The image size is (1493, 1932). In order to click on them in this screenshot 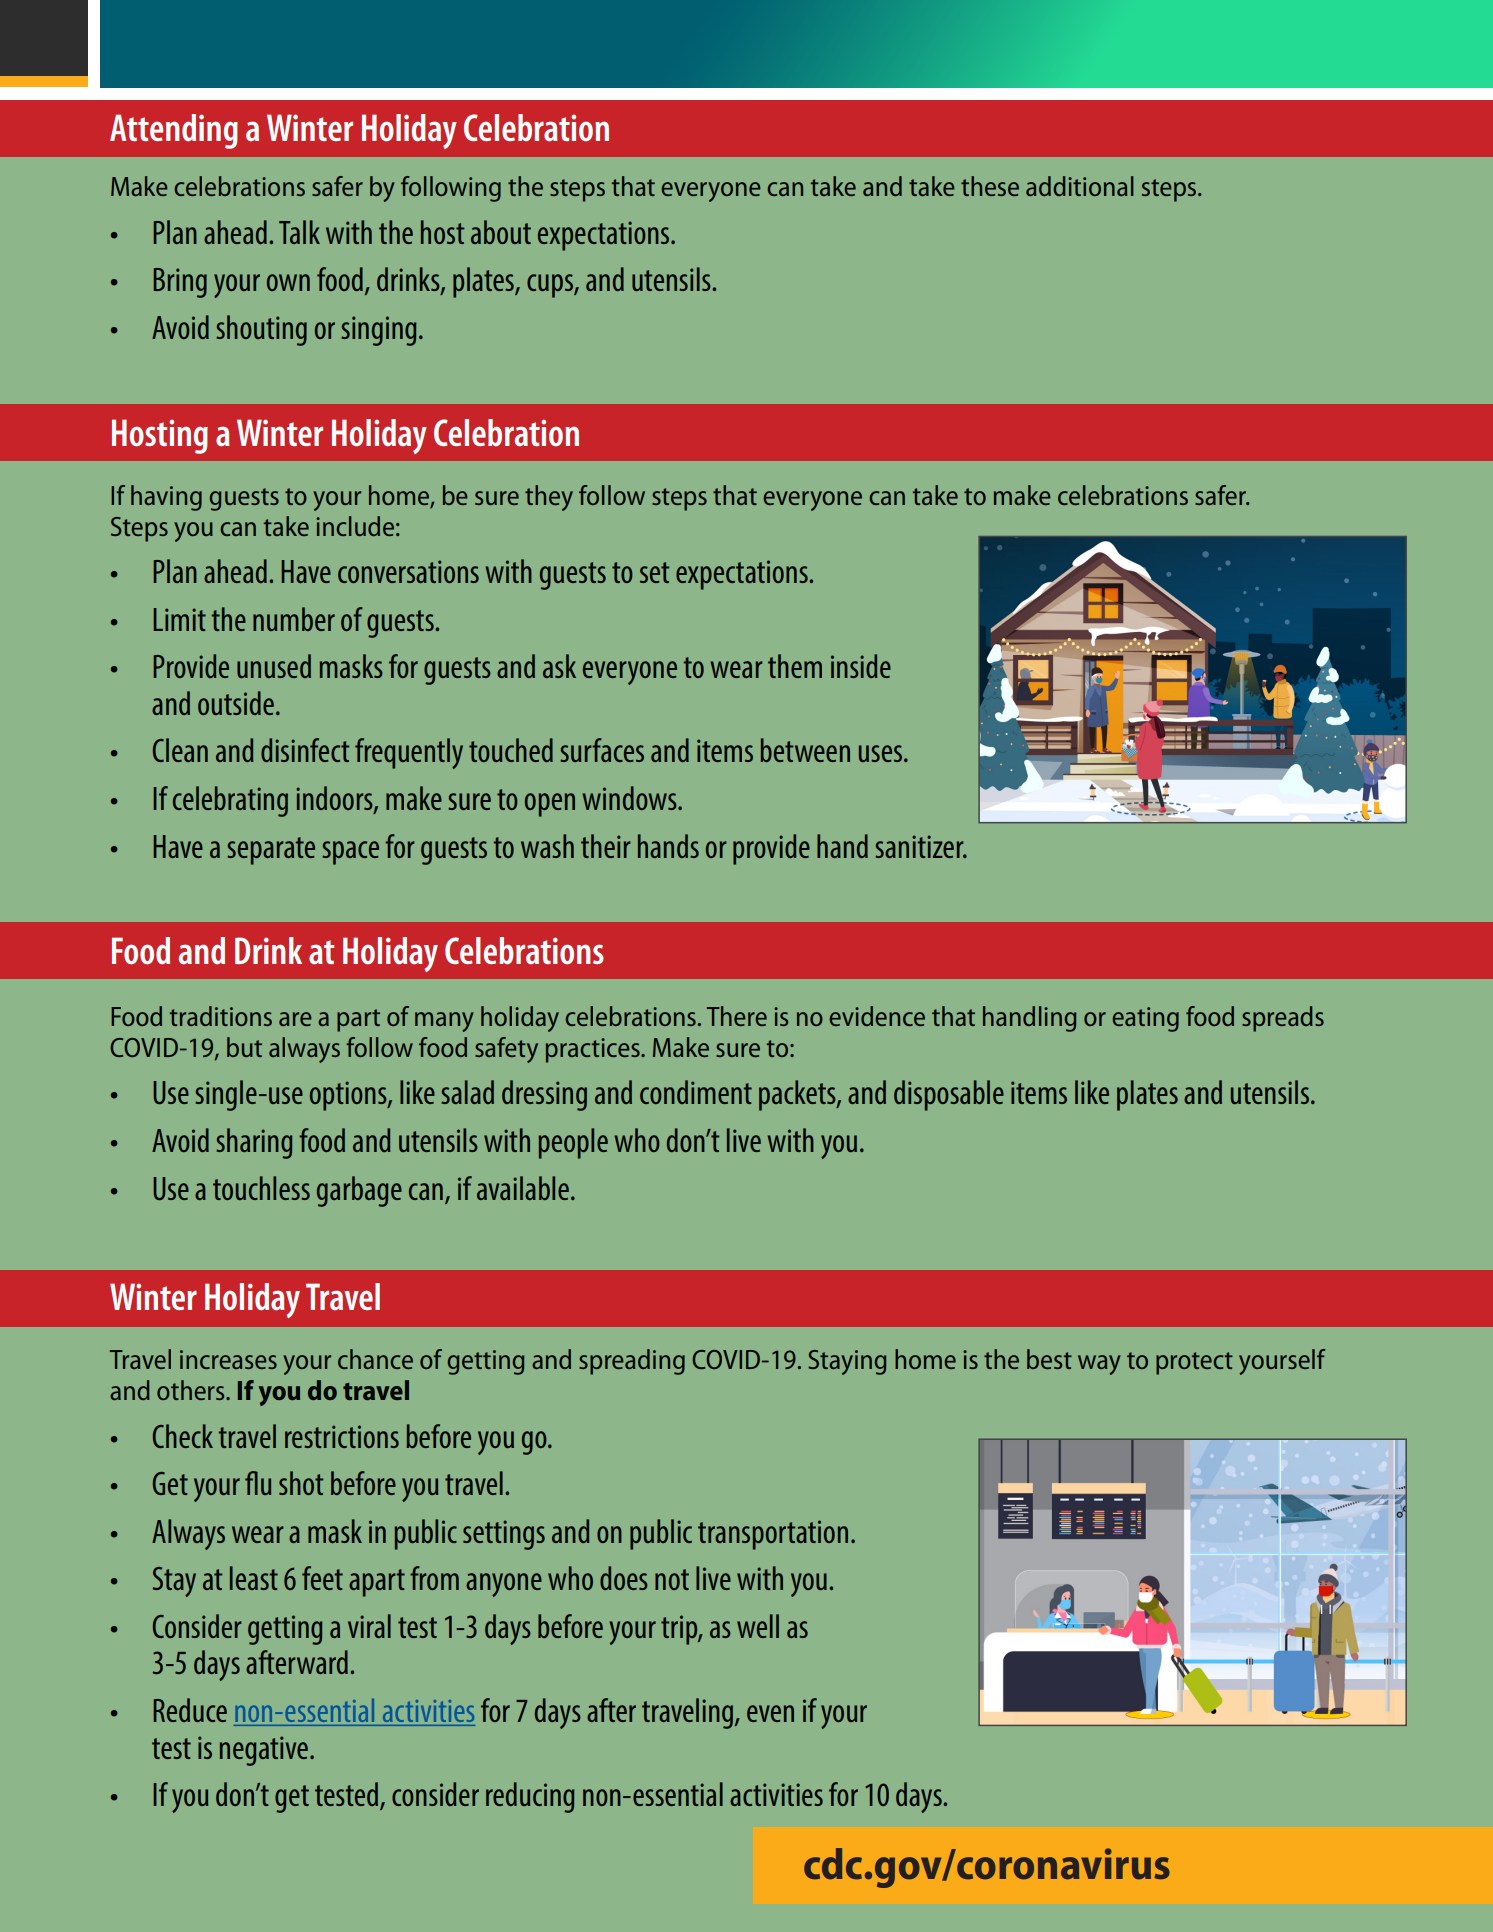, I will do `click(795, 666)`.
